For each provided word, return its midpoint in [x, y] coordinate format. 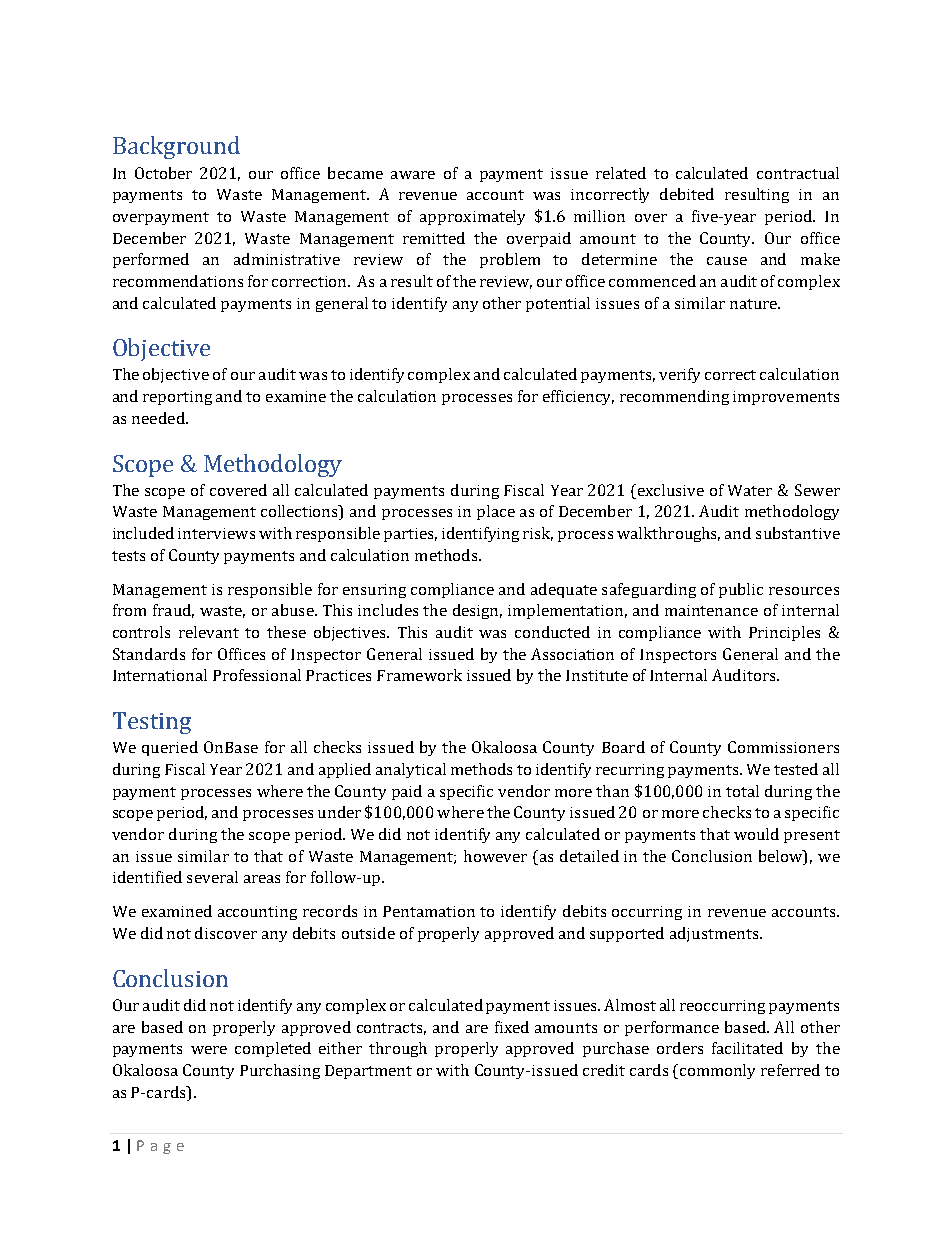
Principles [784, 633]
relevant [209, 632]
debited [687, 194]
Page [160, 1147]
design [477, 611]
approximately [472, 217]
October [163, 173]
